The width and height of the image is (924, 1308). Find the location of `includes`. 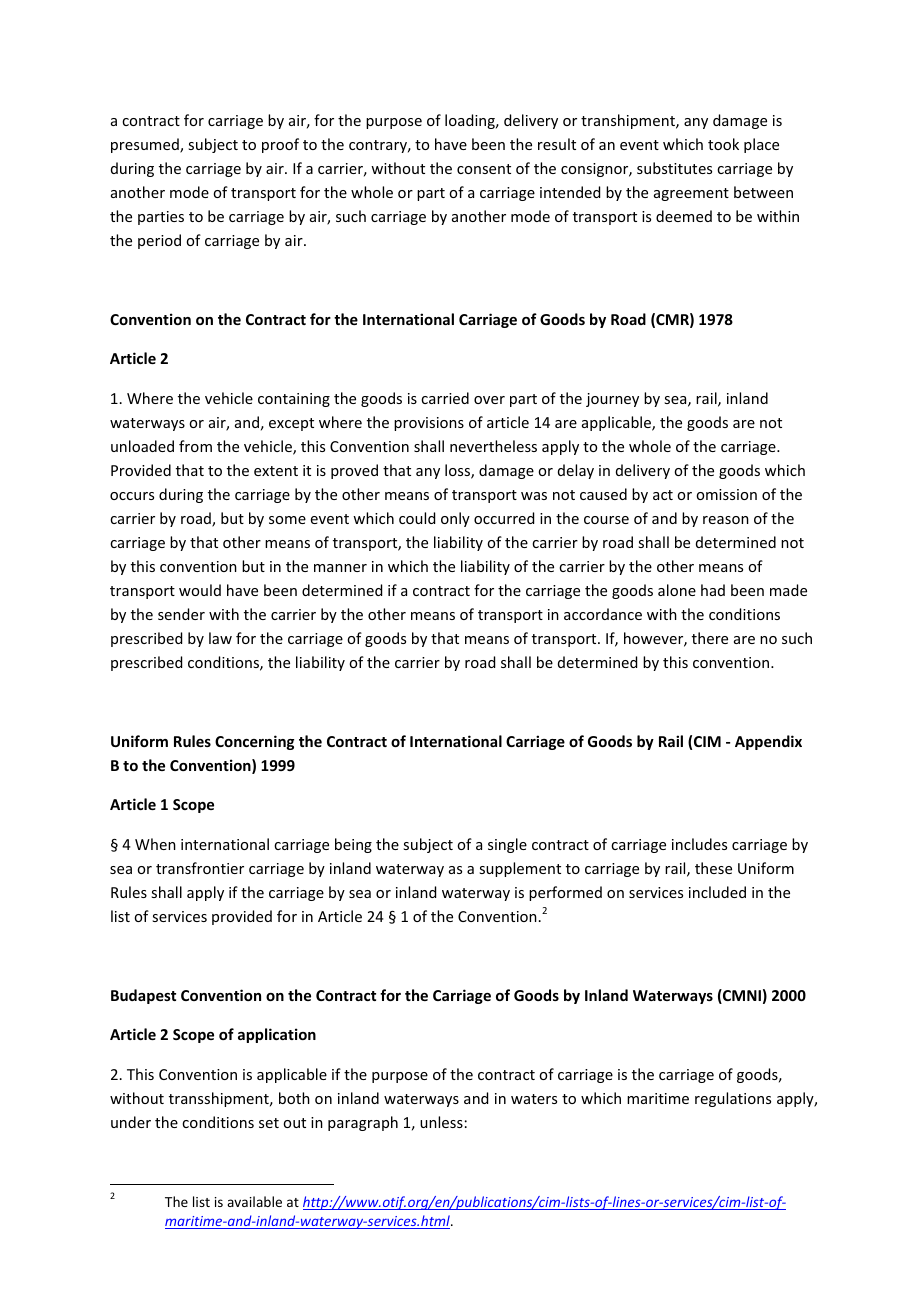

includes is located at coordinates (699, 844).
